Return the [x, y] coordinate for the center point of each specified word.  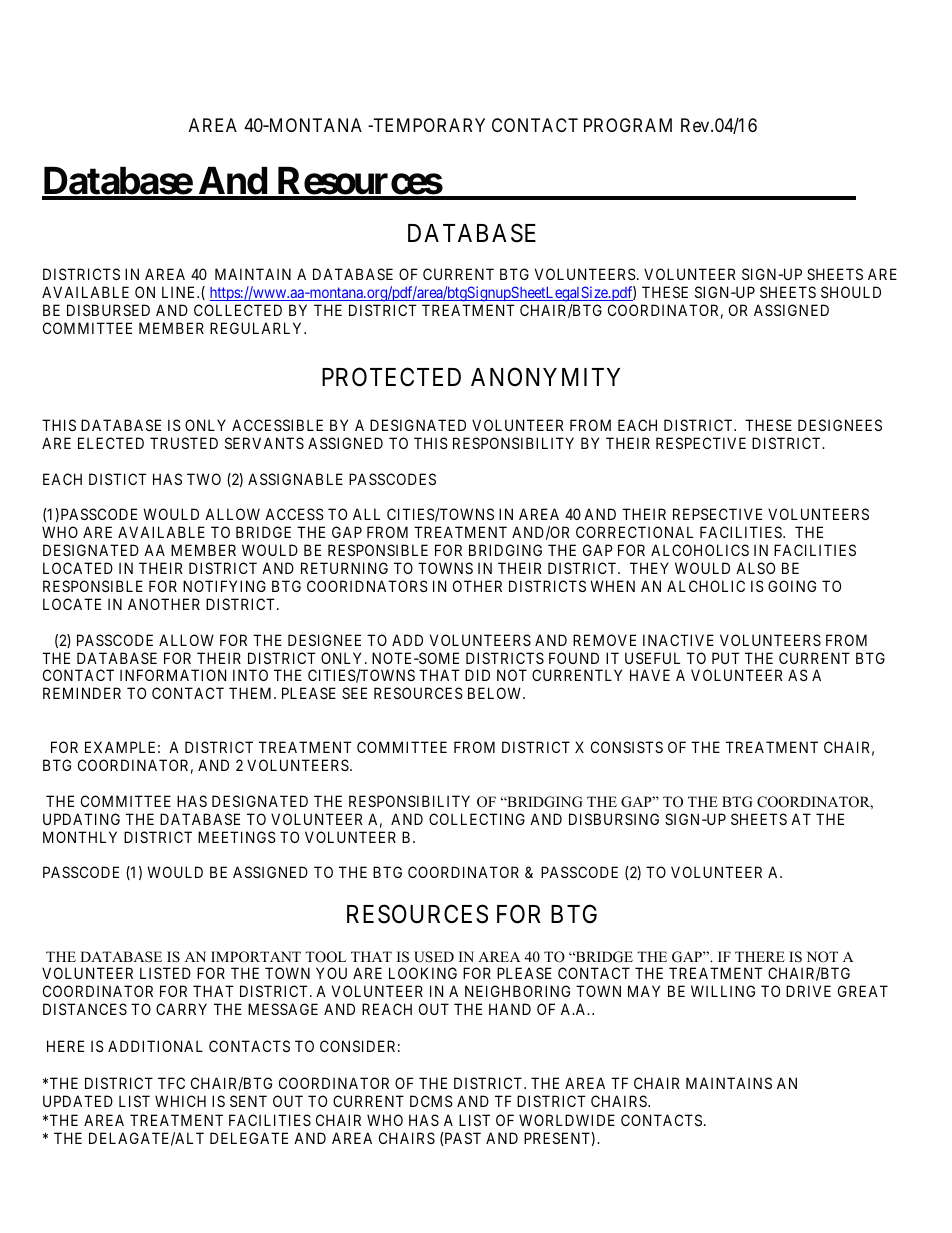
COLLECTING [477, 819]
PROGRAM [628, 125]
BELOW [496, 693]
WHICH [180, 1101]
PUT [726, 658]
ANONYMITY [545, 377]
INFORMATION [173, 675]
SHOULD [851, 292]
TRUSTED [184, 443]
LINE [180, 292]
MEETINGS [237, 837]
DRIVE [808, 991]
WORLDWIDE [567, 1120]
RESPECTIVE [701, 443]
